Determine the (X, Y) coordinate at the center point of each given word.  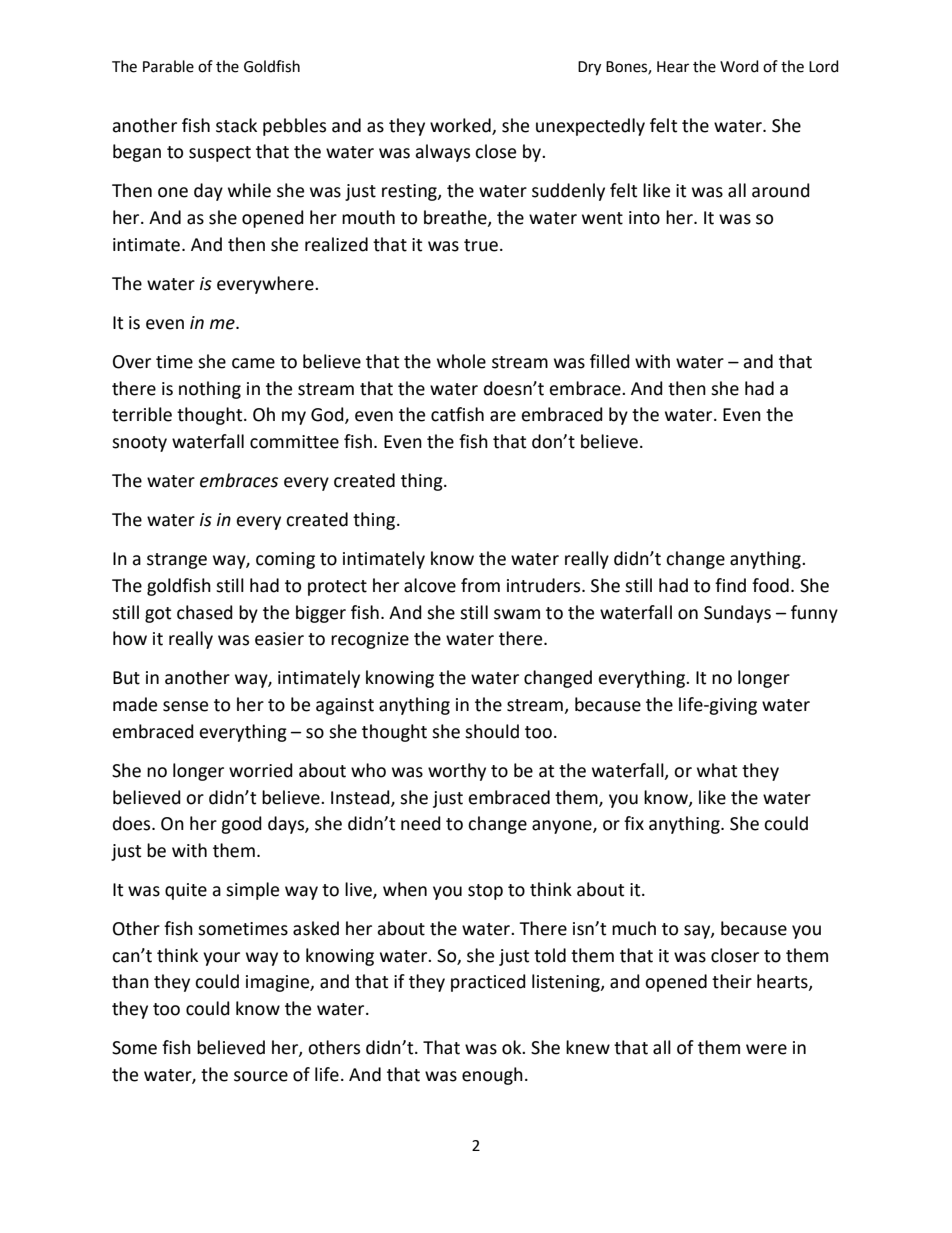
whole (461, 361)
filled (610, 361)
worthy (457, 772)
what (717, 770)
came (253, 363)
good (241, 825)
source (261, 1076)
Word (739, 66)
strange (177, 561)
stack (236, 125)
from (480, 585)
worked (460, 125)
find (730, 585)
